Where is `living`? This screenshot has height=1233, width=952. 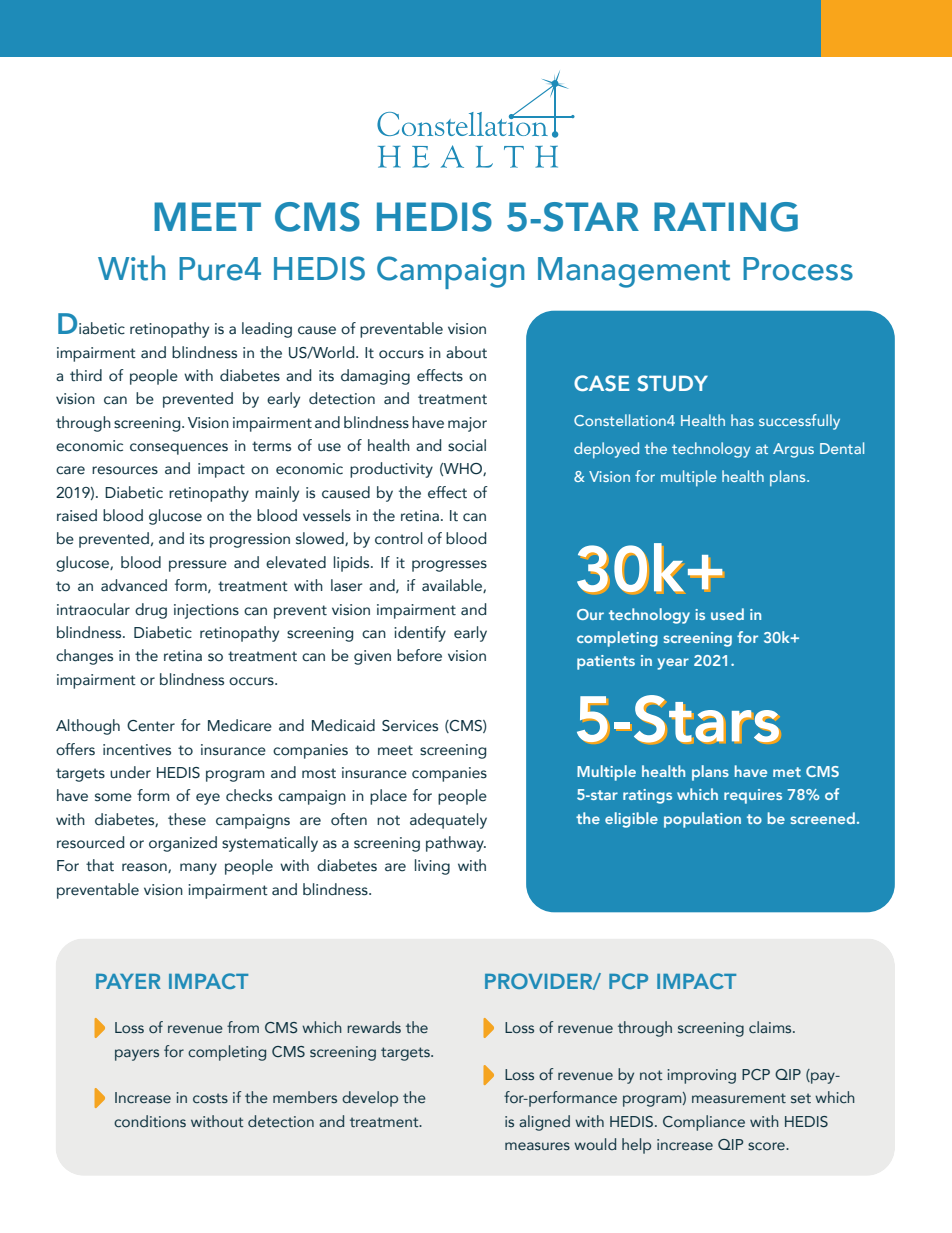 living is located at coordinates (432, 867).
